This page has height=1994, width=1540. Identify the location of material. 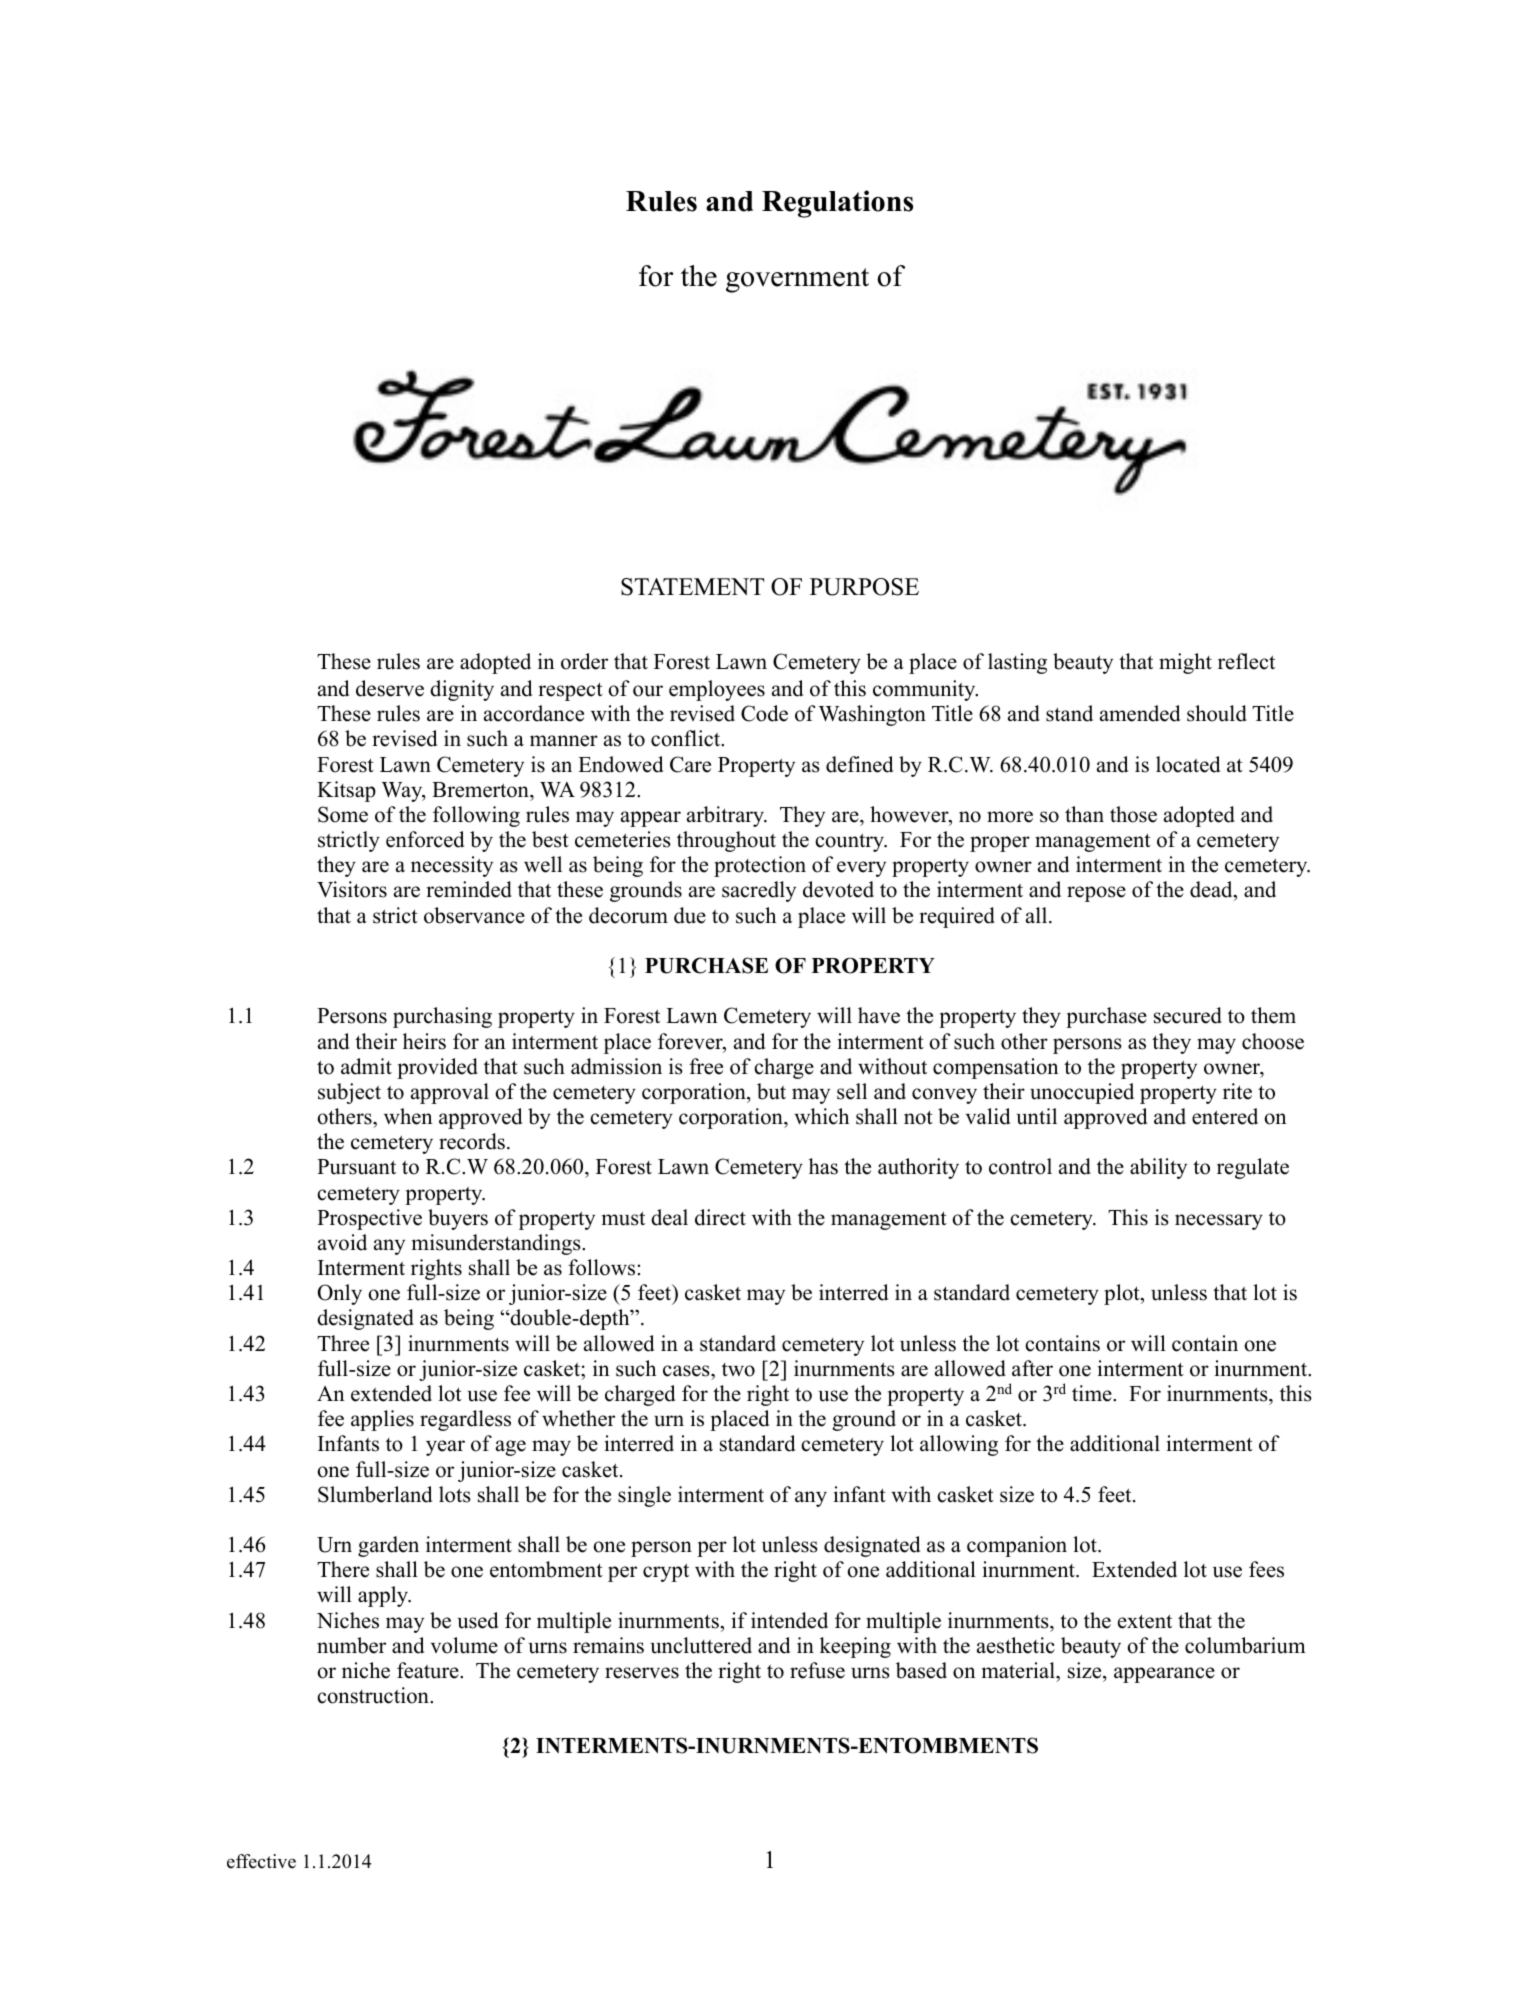
(1019, 1670).
